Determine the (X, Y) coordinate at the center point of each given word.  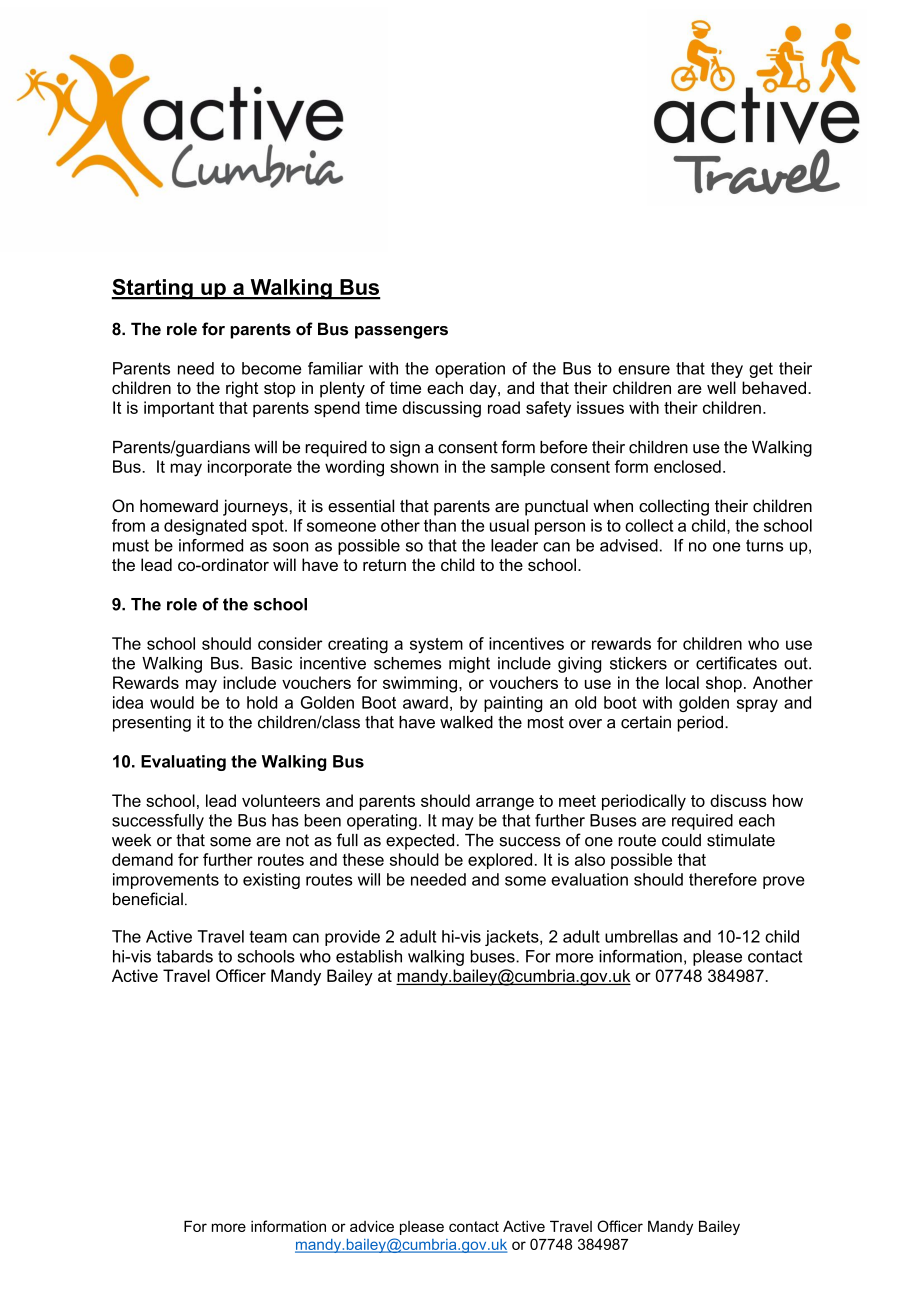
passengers (401, 332)
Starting (153, 289)
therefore (723, 879)
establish (369, 956)
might (469, 665)
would (172, 702)
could (681, 840)
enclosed (687, 466)
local (682, 682)
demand (142, 859)
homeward (179, 505)
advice (372, 1226)
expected (420, 842)
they (727, 370)
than (440, 525)
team (268, 937)
